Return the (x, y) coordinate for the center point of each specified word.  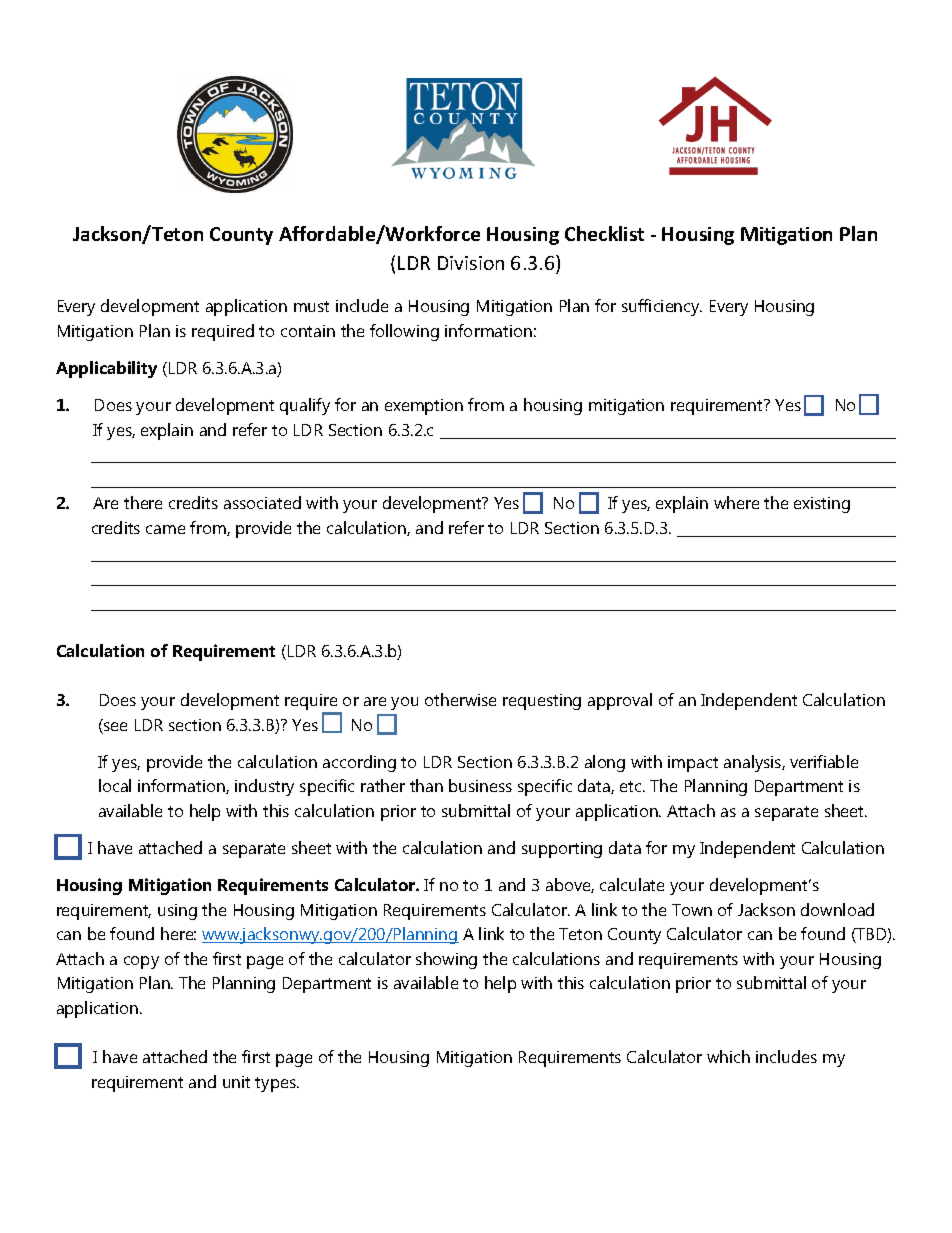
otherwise (460, 699)
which (728, 1056)
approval (620, 701)
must (311, 306)
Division (471, 263)
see (114, 728)
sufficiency (662, 307)
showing (446, 960)
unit (236, 1082)
